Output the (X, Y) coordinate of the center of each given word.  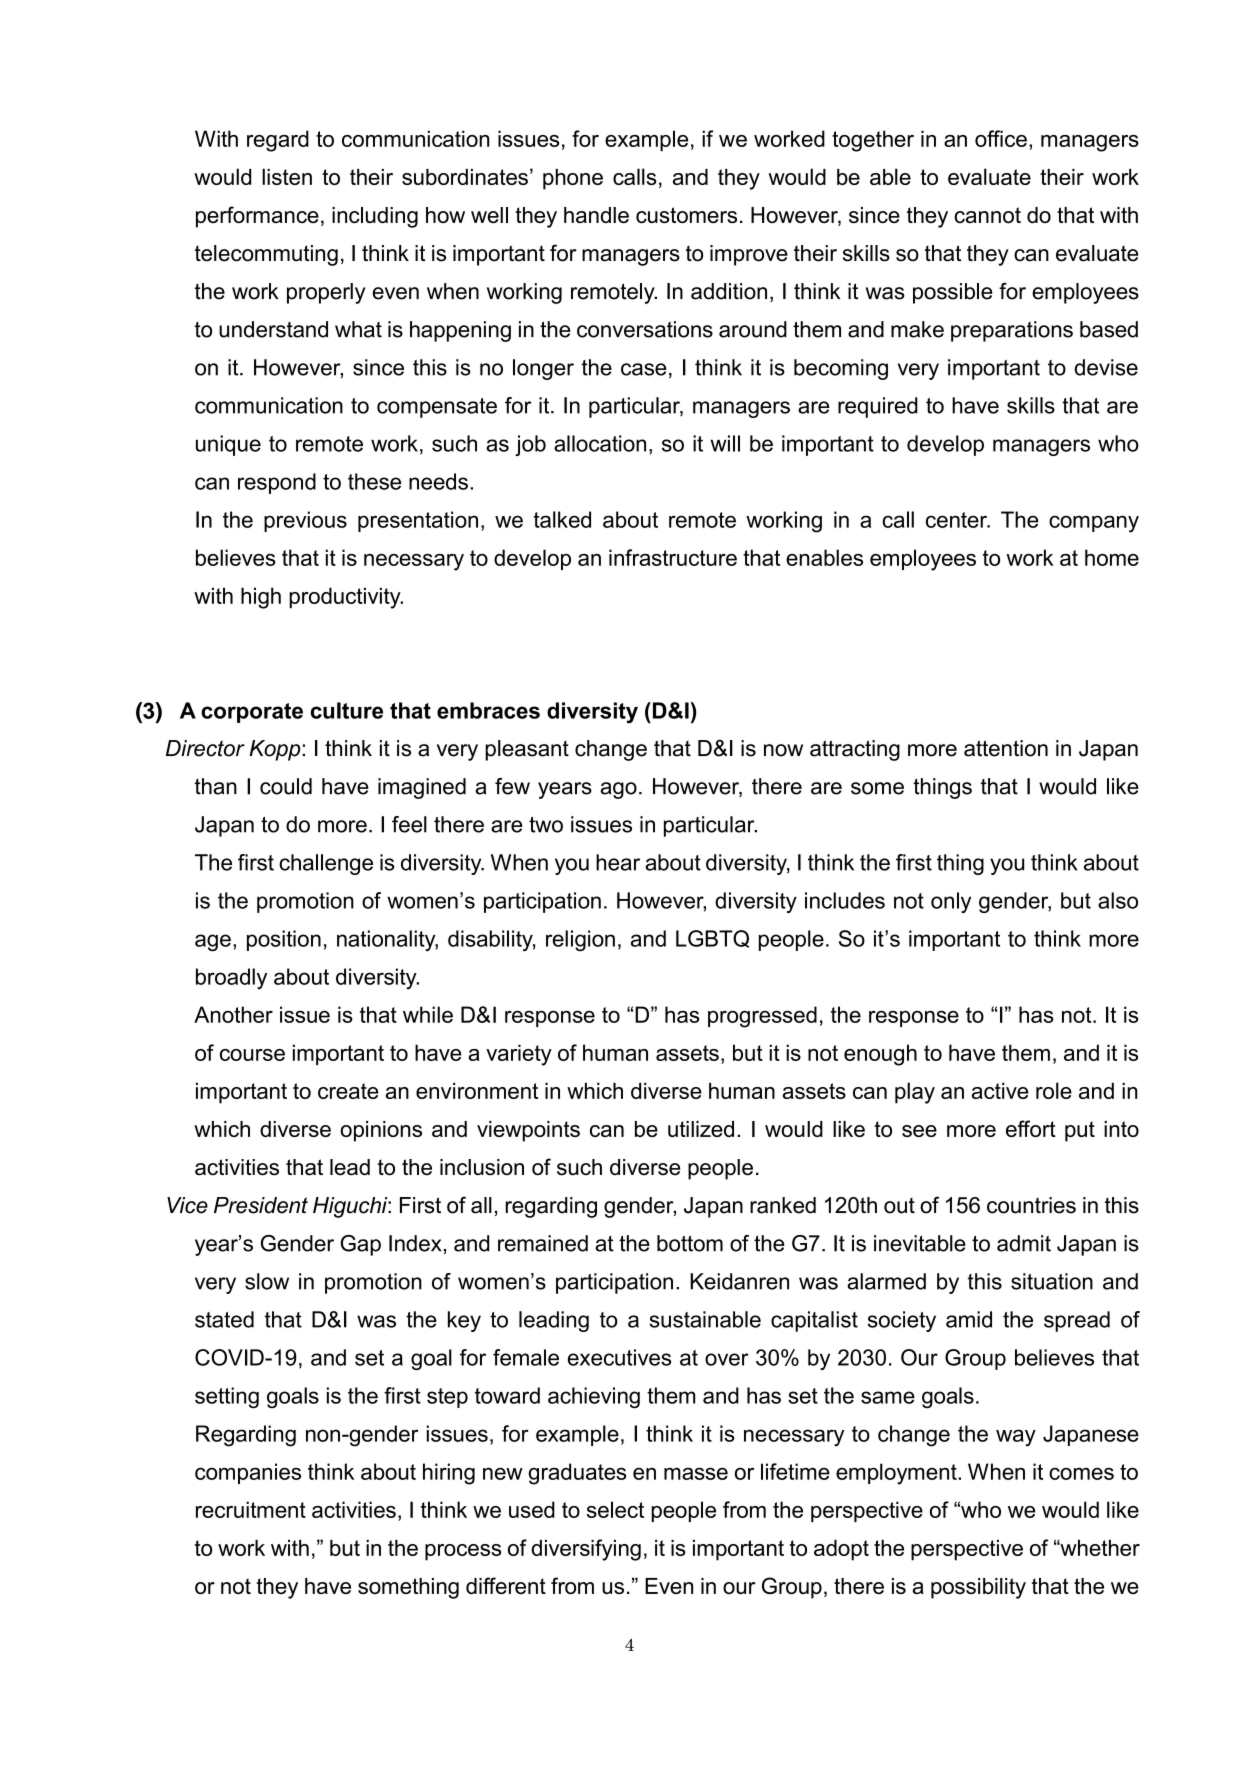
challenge (326, 864)
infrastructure (673, 557)
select (615, 1509)
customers (686, 215)
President (261, 1205)
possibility (978, 1588)
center (958, 520)
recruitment (251, 1509)
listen (287, 176)
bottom (690, 1243)
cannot (987, 215)
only (951, 902)
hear (618, 862)
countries (1031, 1205)
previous (305, 521)
